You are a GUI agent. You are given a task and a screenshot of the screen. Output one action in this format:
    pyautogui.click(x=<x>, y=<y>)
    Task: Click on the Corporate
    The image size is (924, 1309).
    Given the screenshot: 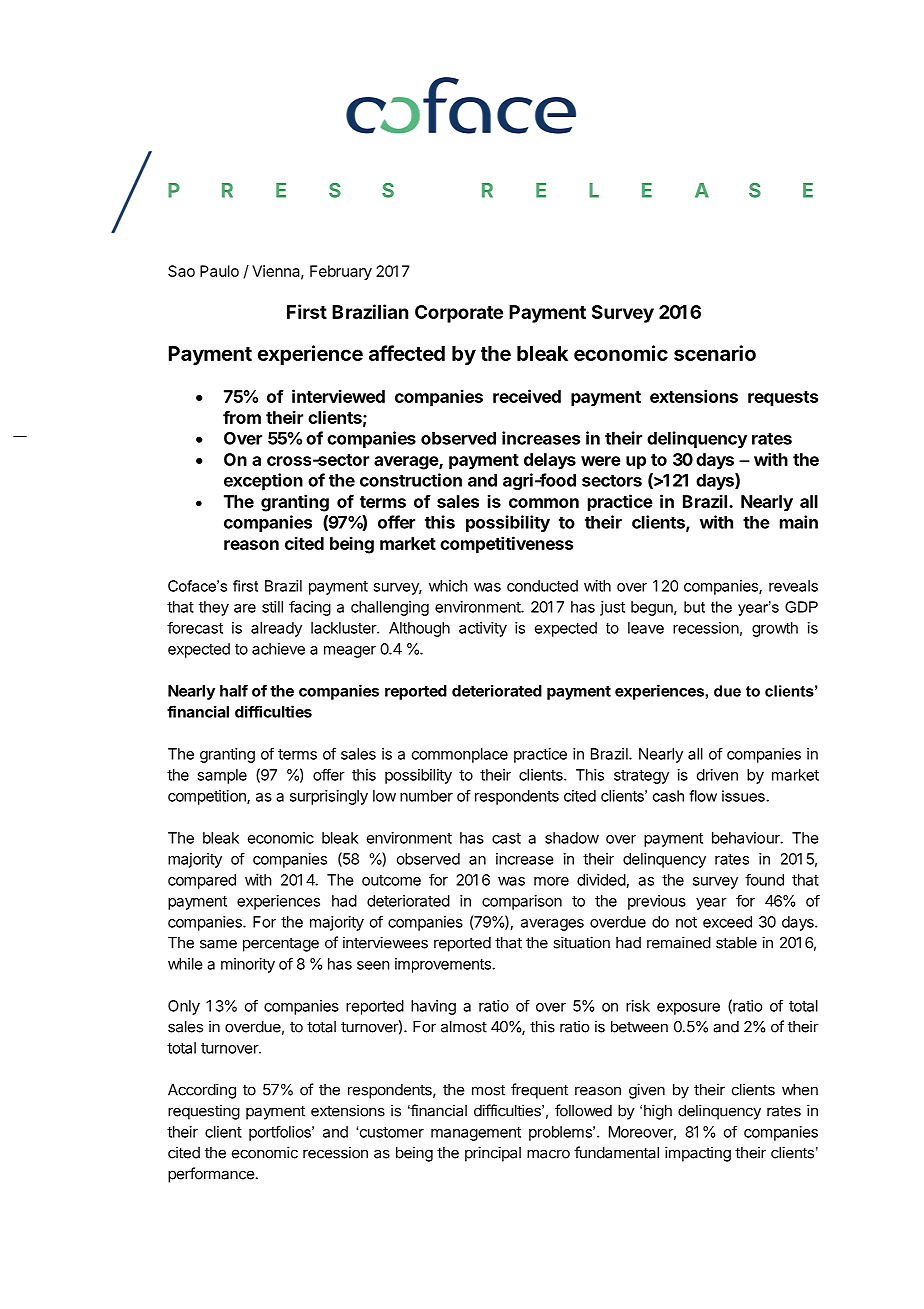 What is the action you would take?
    pyautogui.click(x=459, y=314)
